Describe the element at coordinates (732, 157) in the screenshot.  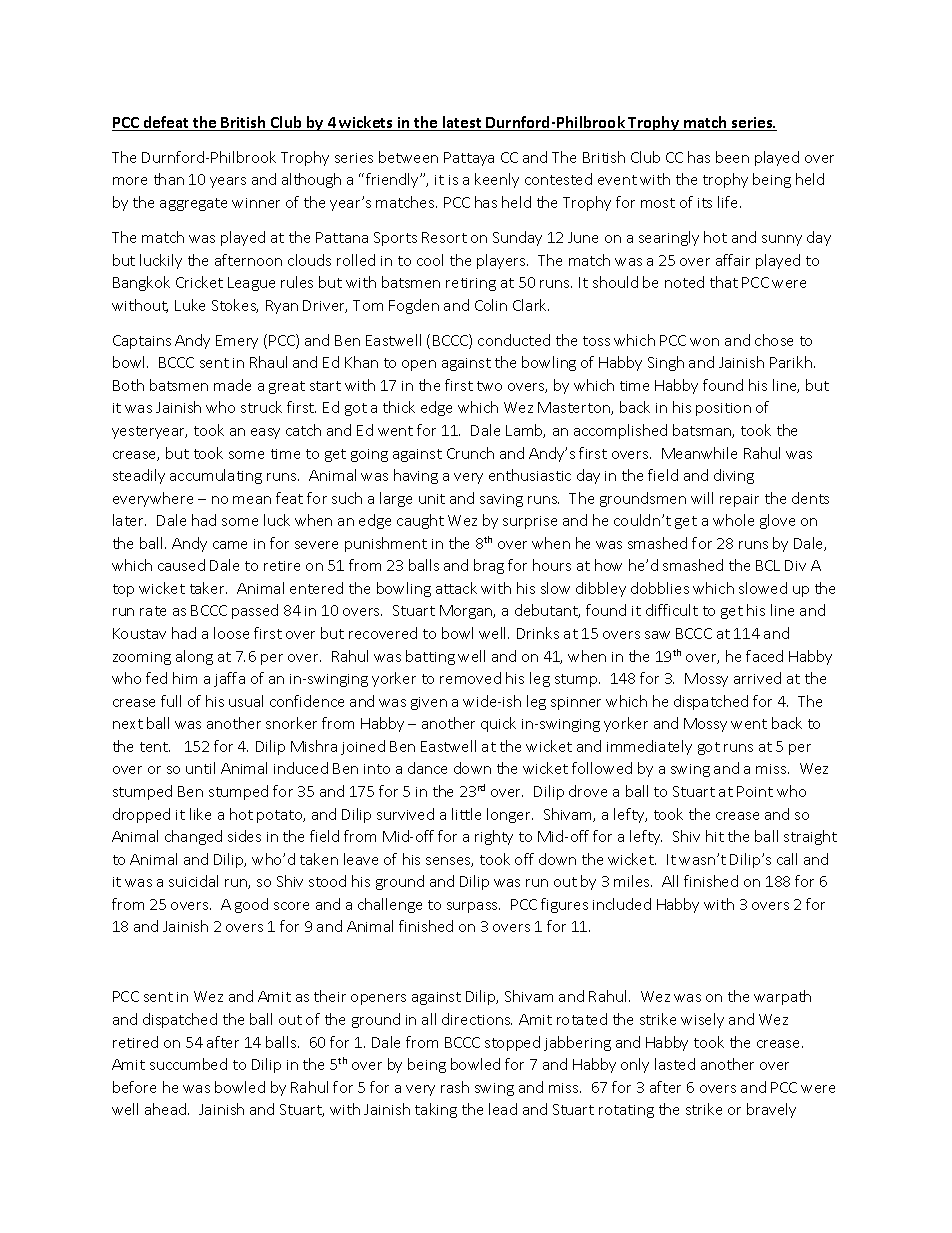
I see `been` at that location.
